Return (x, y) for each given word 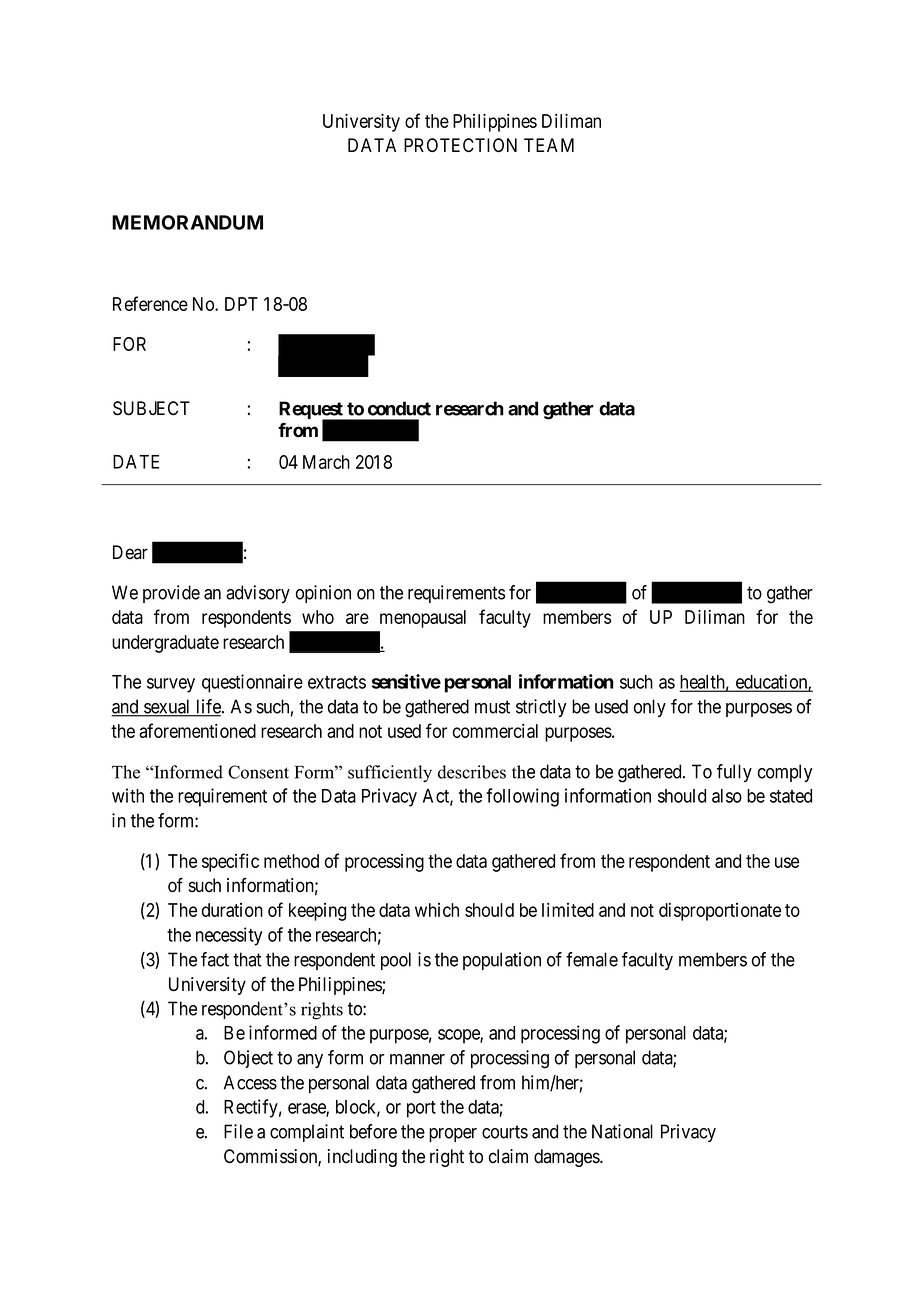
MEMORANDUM (187, 222)
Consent (258, 772)
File (238, 1131)
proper (453, 1135)
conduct (399, 408)
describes (472, 772)
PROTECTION (460, 145)
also (727, 796)
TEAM (549, 145)
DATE (136, 462)
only (650, 708)
